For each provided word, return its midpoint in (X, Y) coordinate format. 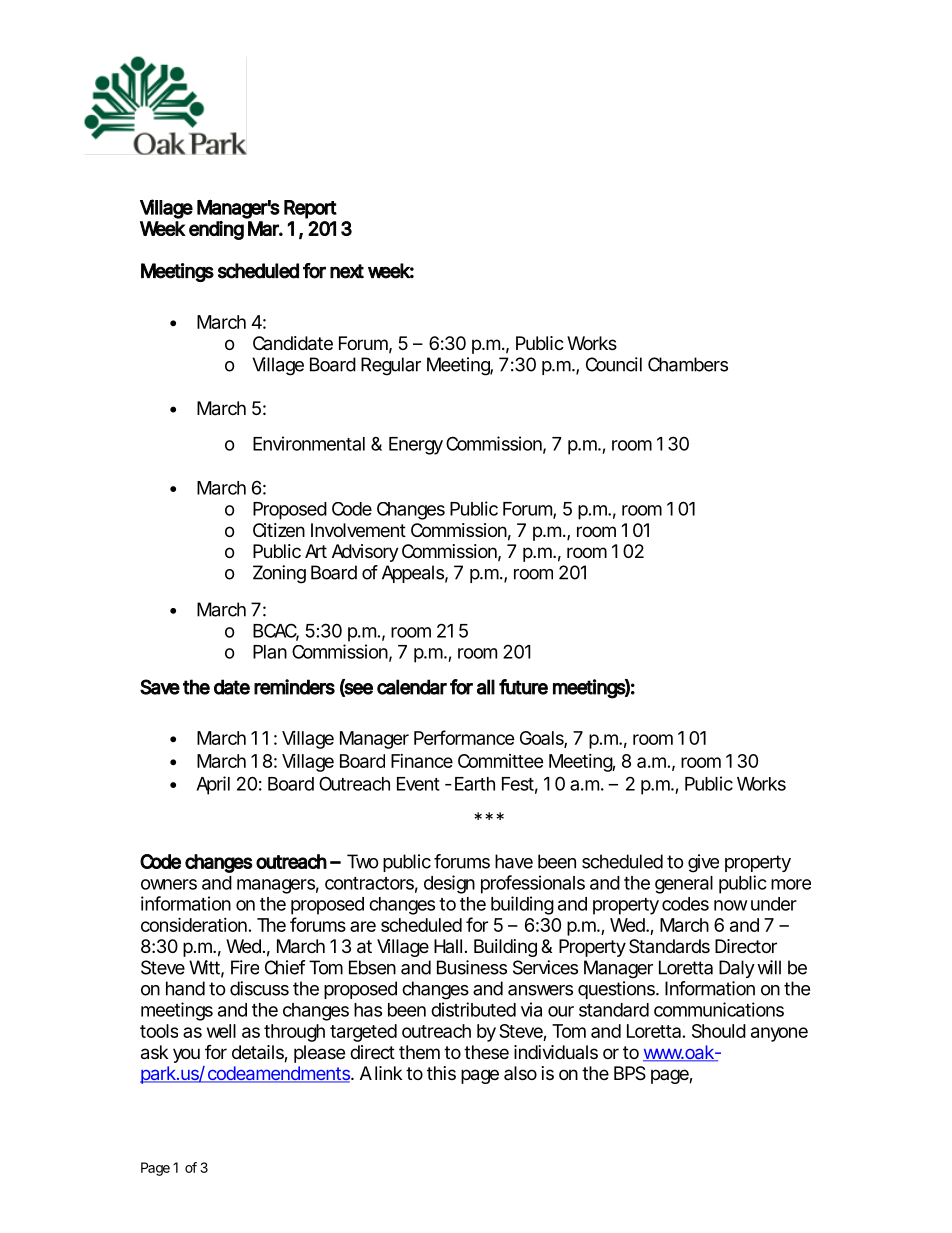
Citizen (279, 530)
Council (614, 364)
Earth (475, 784)
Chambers (688, 364)
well (221, 1031)
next (347, 271)
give (703, 863)
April (213, 785)
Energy (416, 446)
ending (216, 230)
